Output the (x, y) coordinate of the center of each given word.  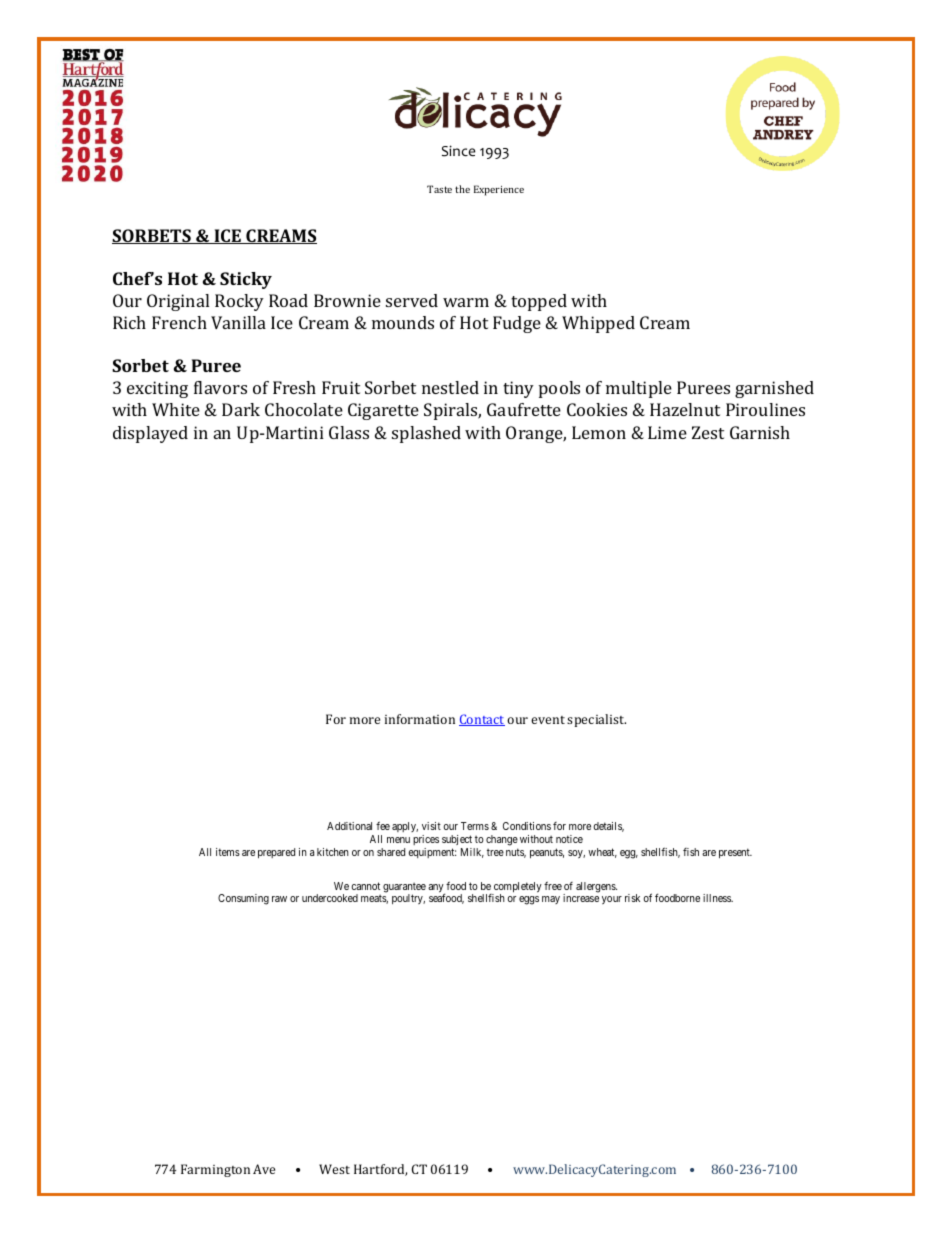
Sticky (246, 280)
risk (632, 898)
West (334, 1169)
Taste (439, 189)
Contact (482, 720)
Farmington (215, 1170)
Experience (499, 190)
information (420, 719)
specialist (596, 720)
